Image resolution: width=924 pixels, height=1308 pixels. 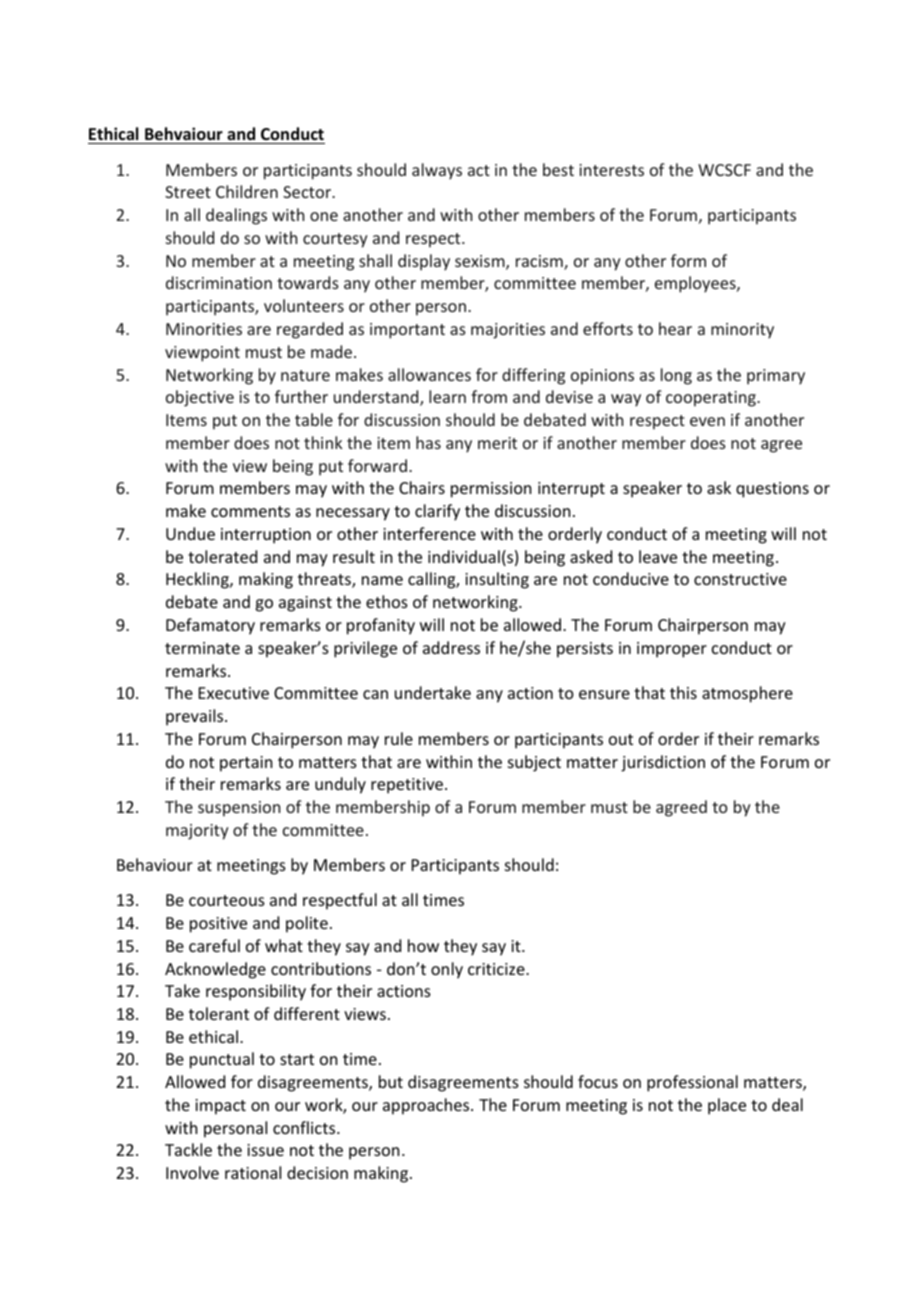 I want to click on courteous, so click(x=227, y=900).
